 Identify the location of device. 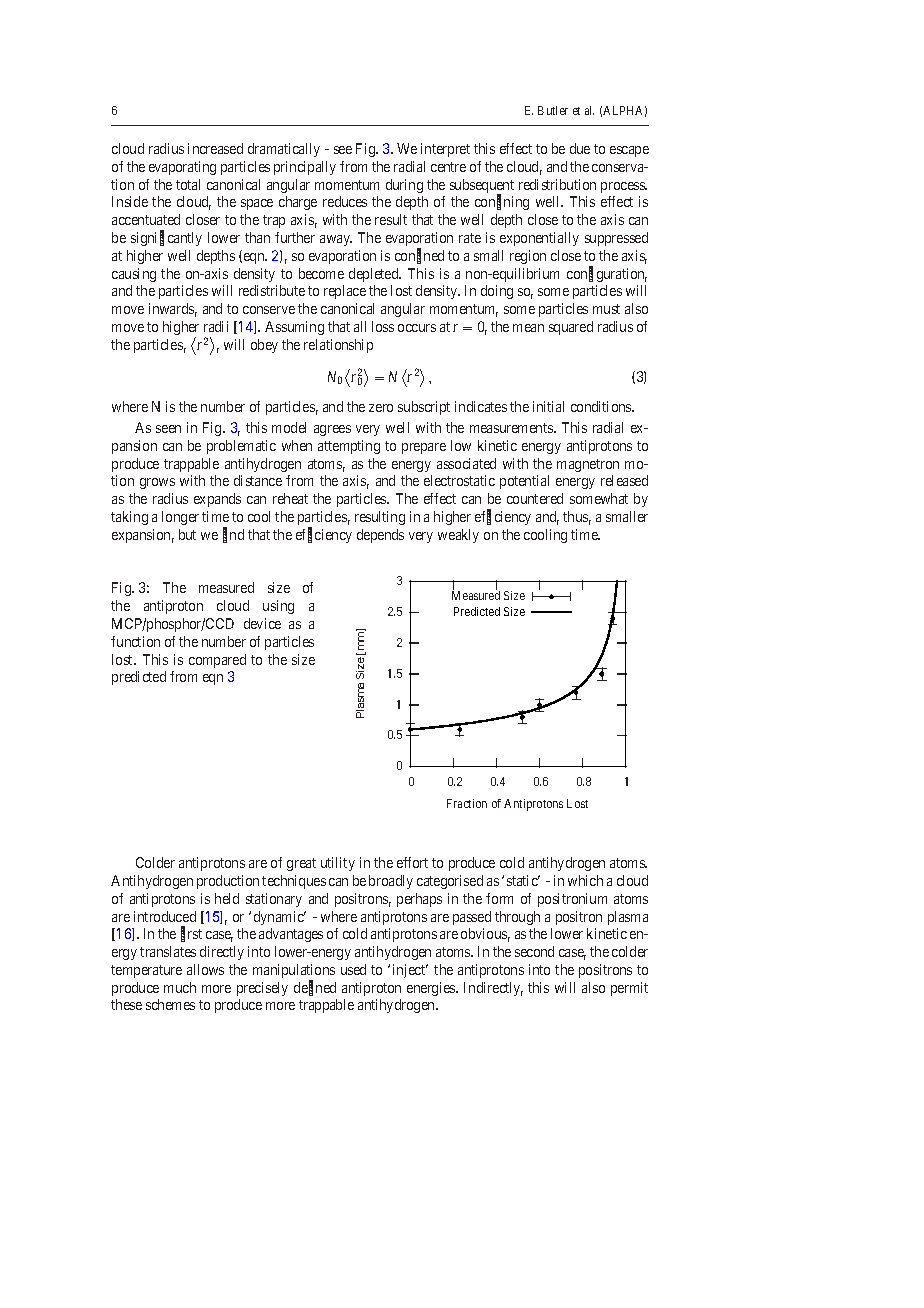
(262, 623).
